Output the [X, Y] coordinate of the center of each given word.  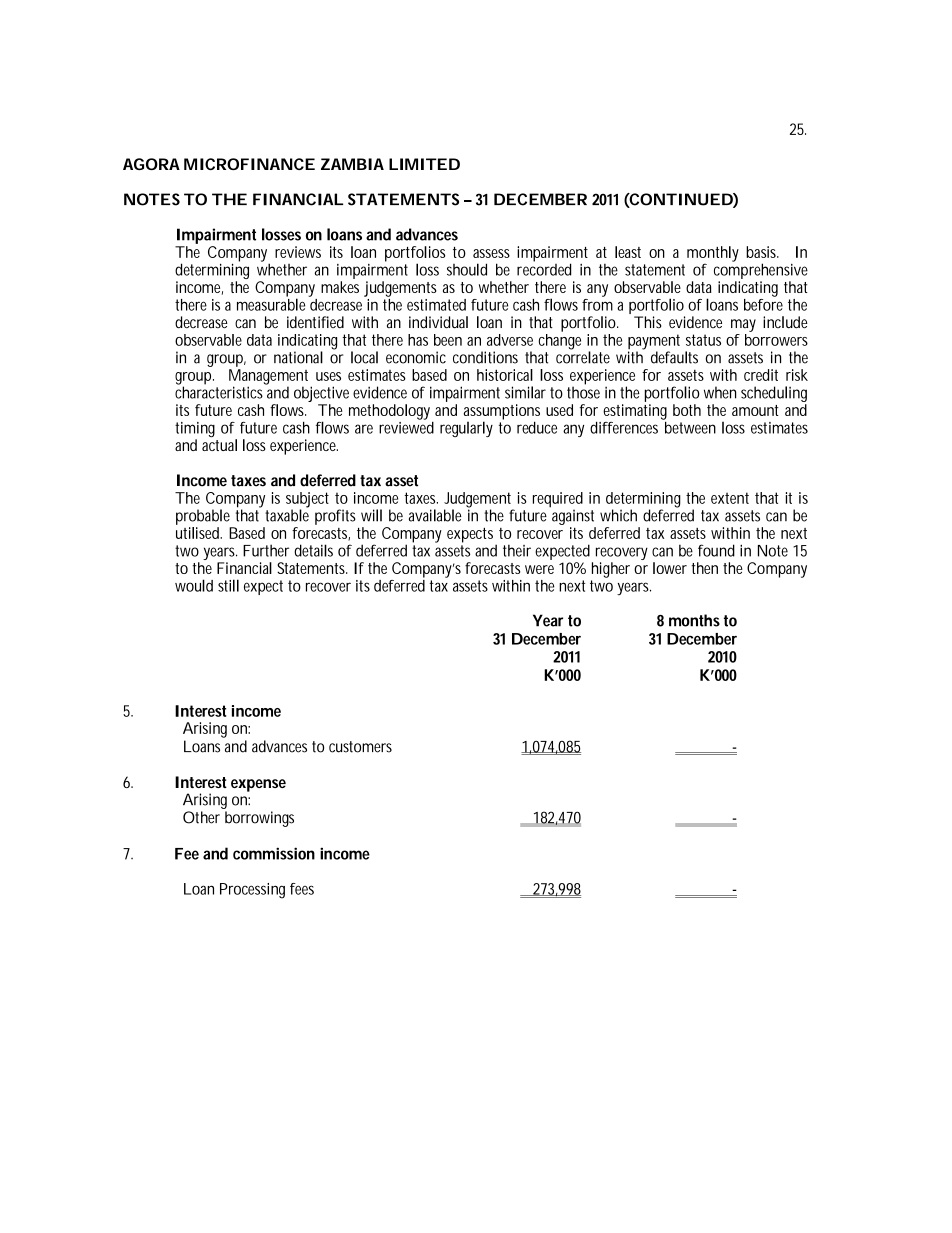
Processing [252, 891]
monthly [713, 255]
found [716, 550]
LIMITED [424, 164]
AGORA [151, 164]
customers [360, 747]
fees [302, 889]
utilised [199, 533]
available [435, 515]
